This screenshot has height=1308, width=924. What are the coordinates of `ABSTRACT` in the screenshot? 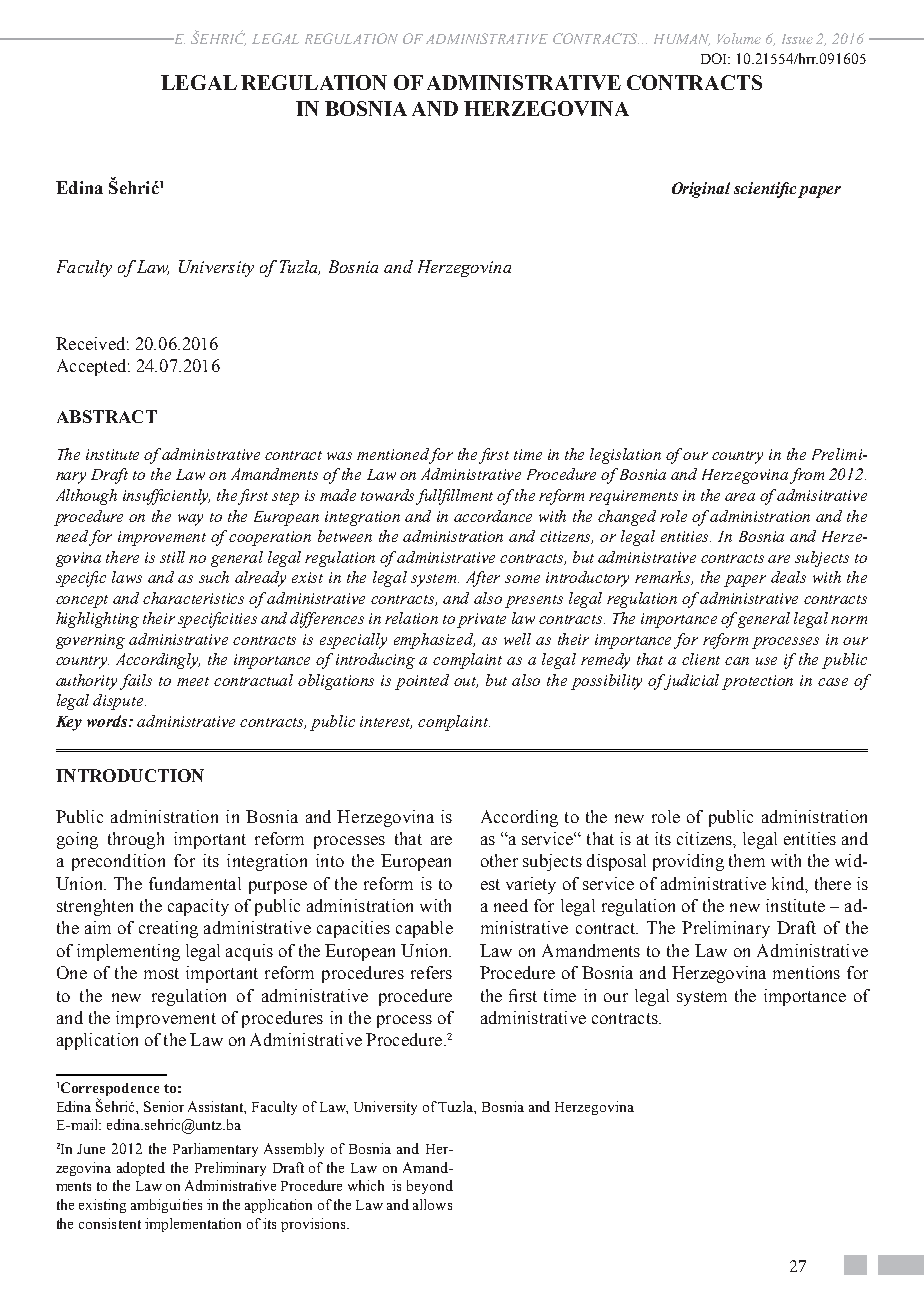 It's located at (107, 416).
